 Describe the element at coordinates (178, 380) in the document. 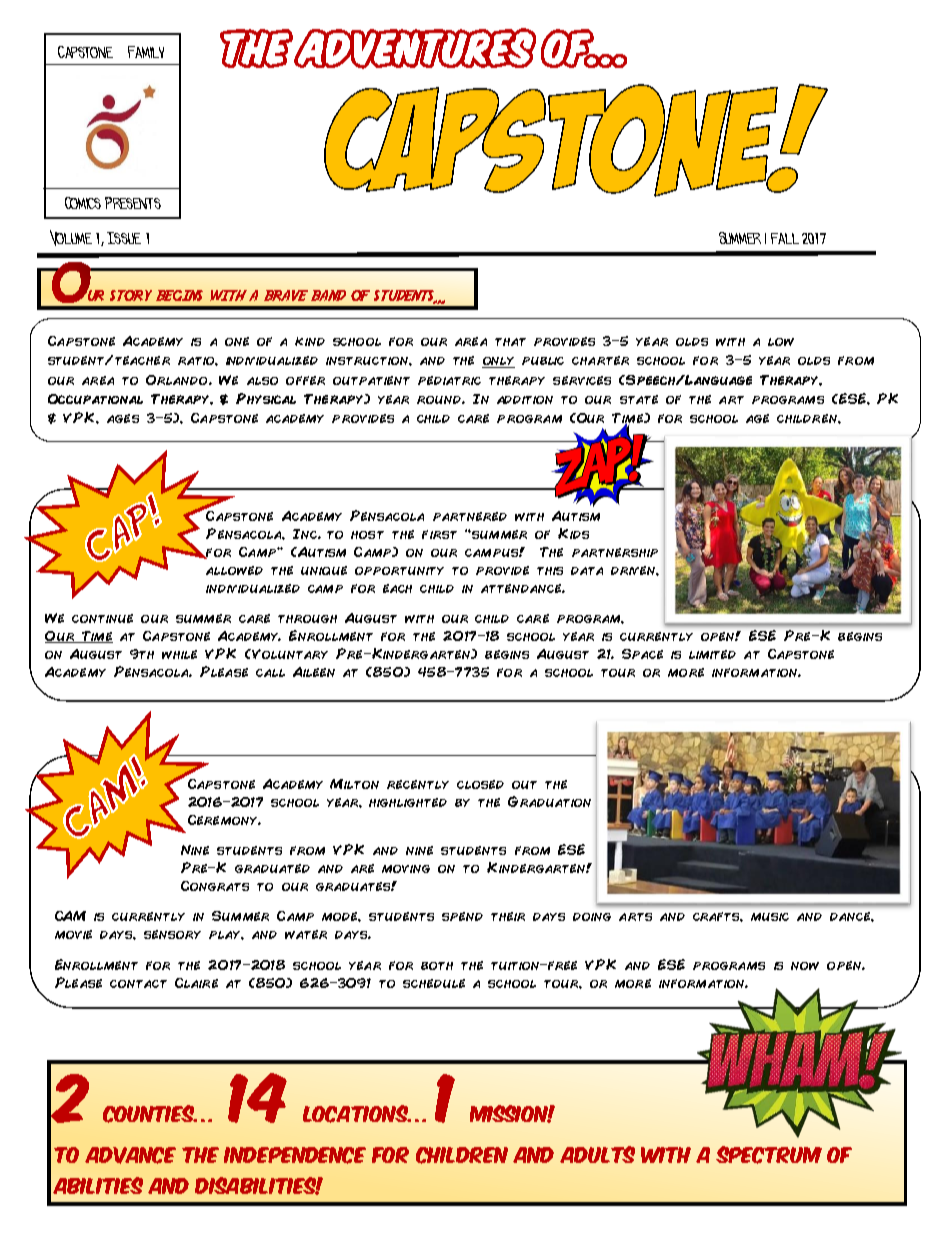

I see `Orlando` at that location.
